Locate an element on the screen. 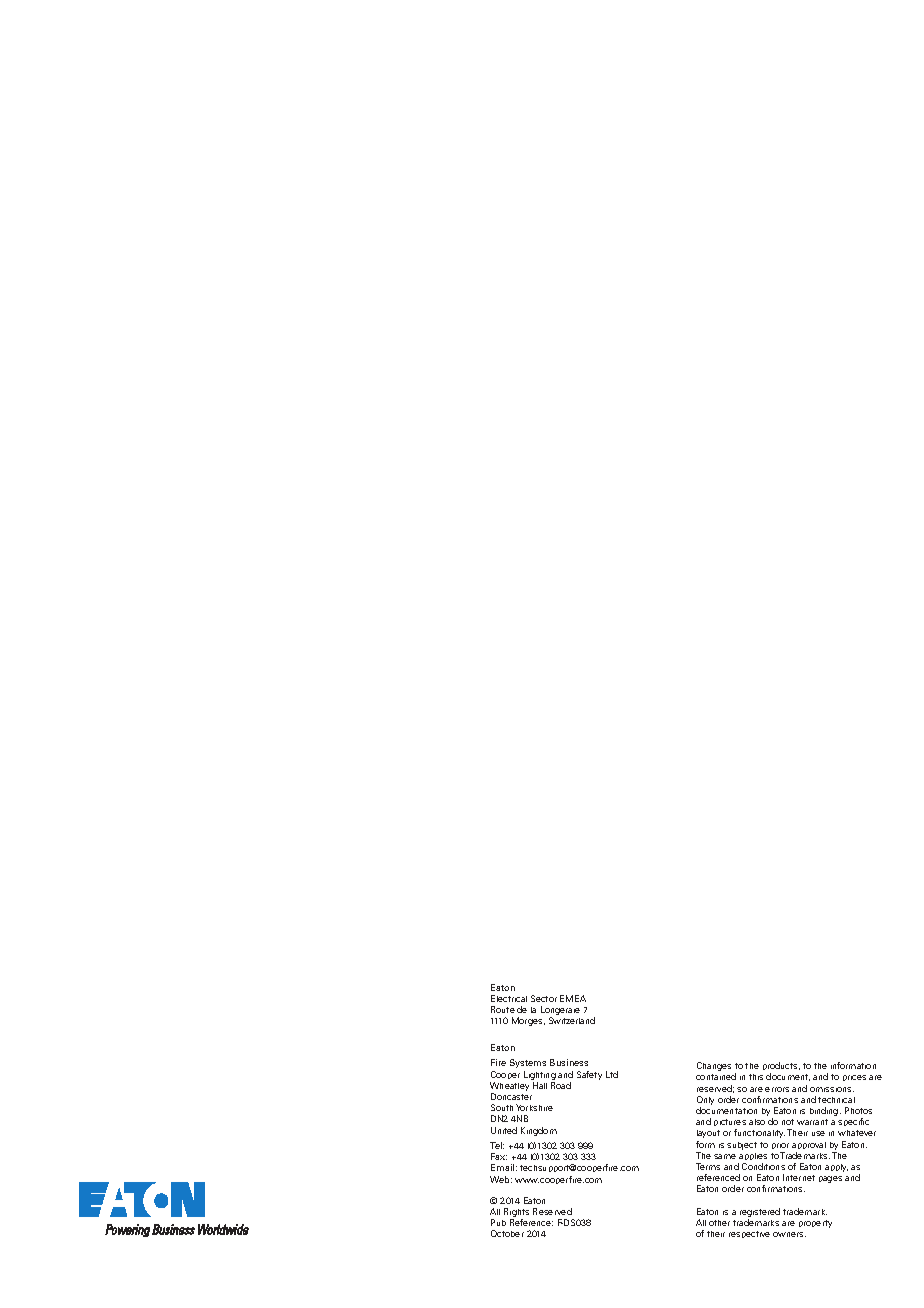  Sector is located at coordinates (544, 998).
